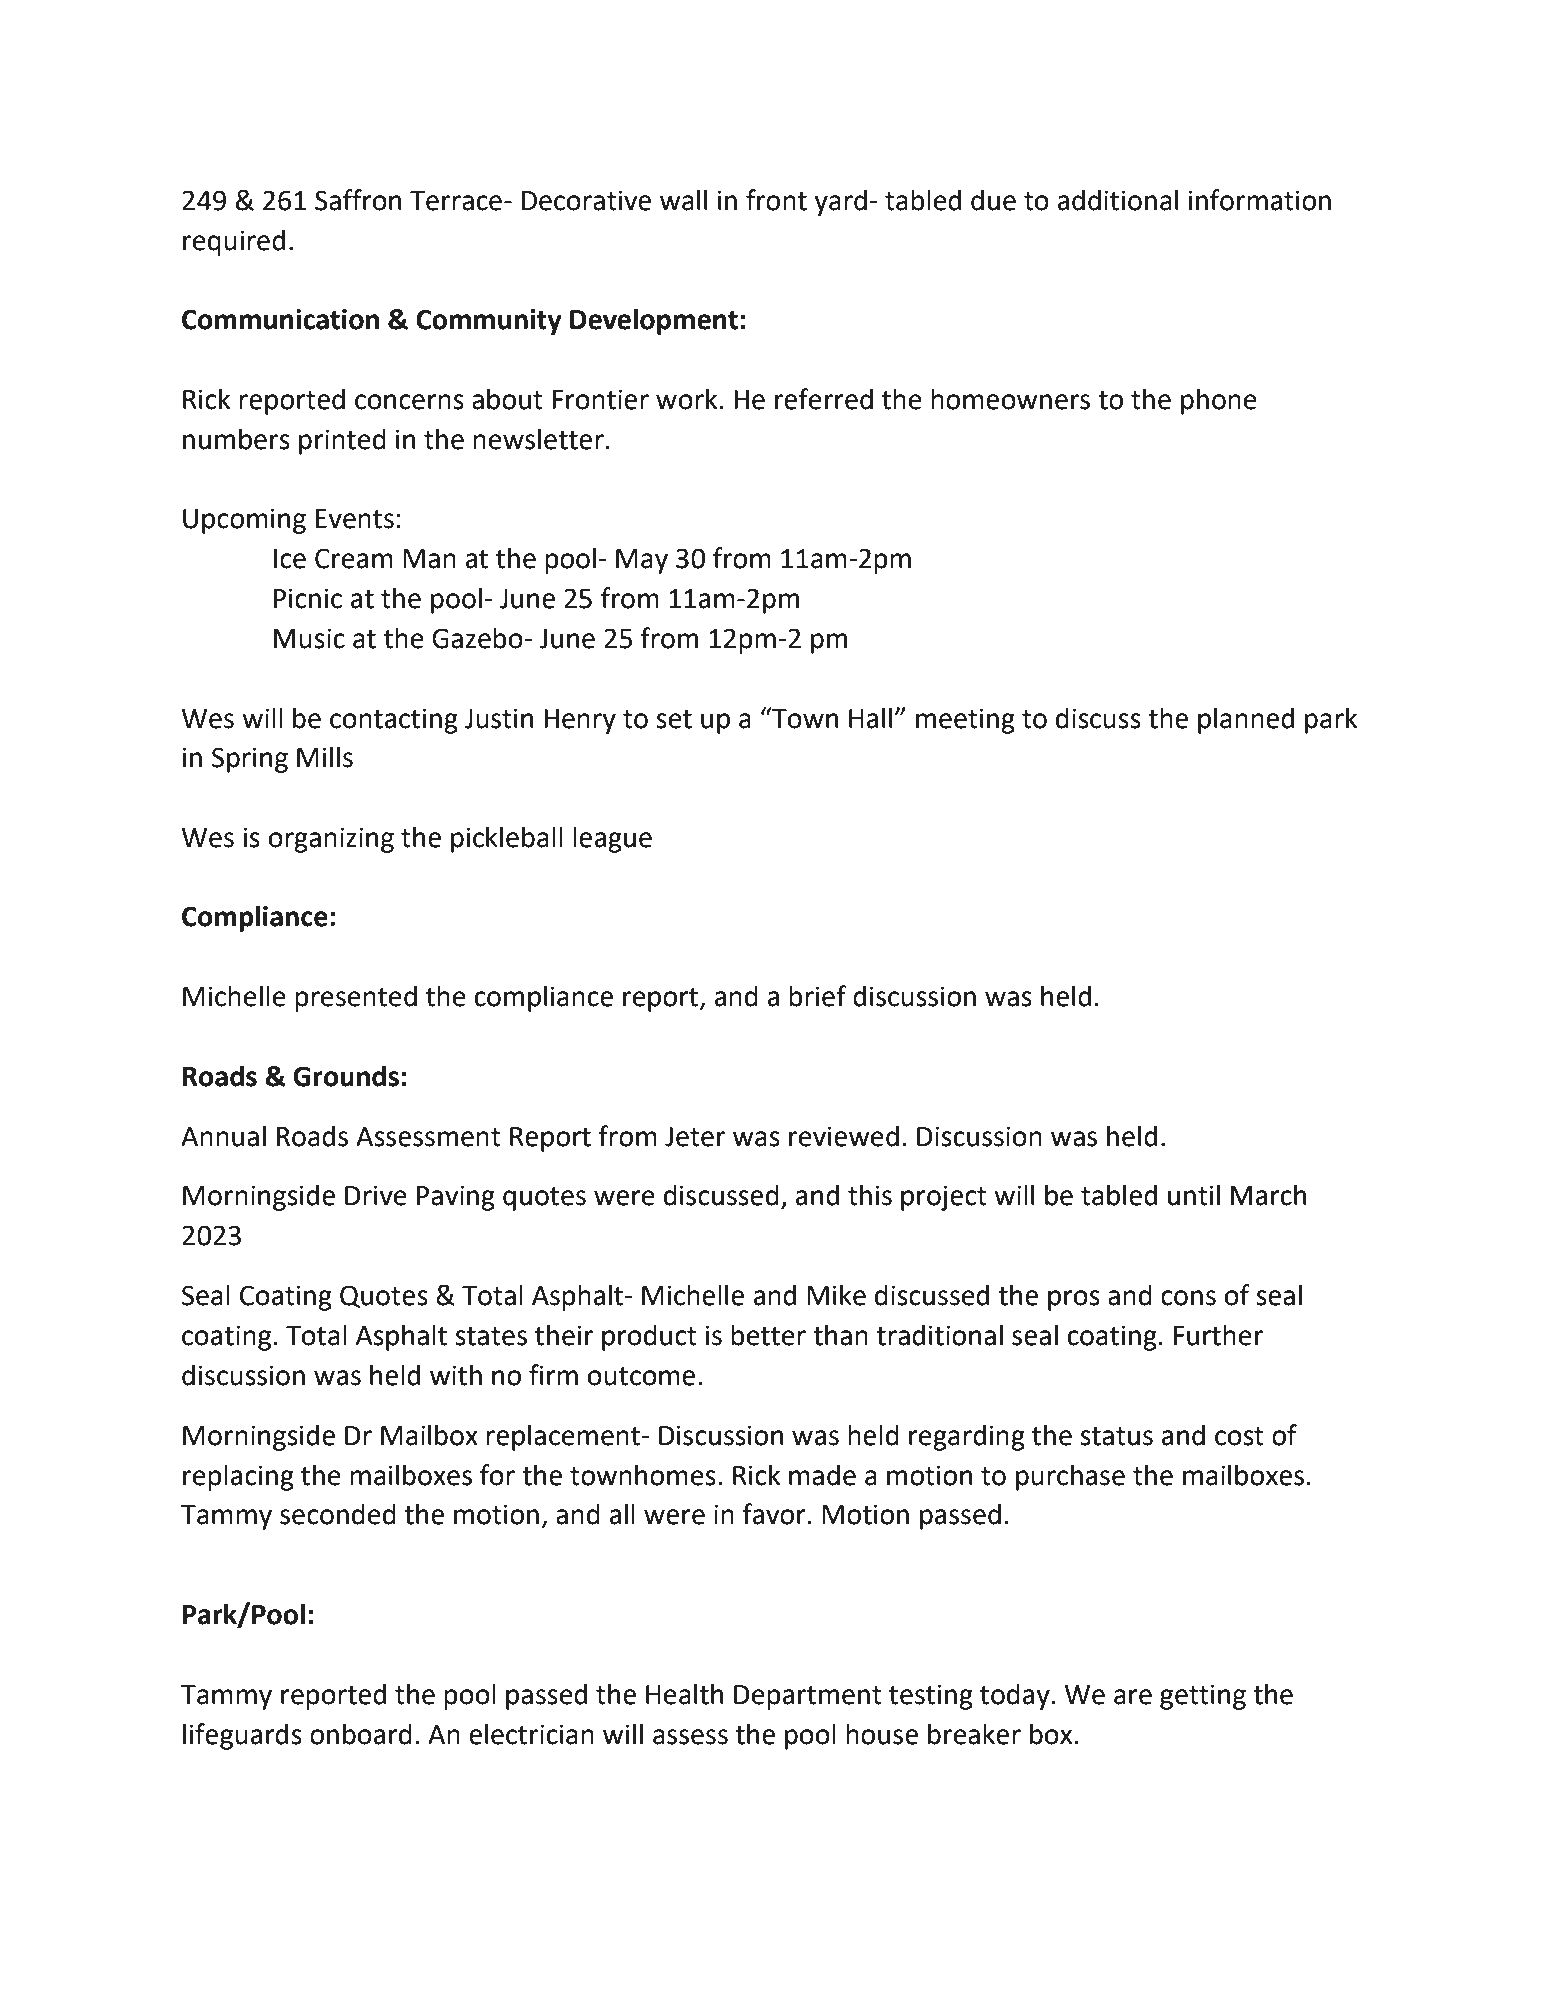 The width and height of the screenshot is (1541, 1994). Describe the element at coordinates (234, 242) in the screenshot. I see `required` at that location.
